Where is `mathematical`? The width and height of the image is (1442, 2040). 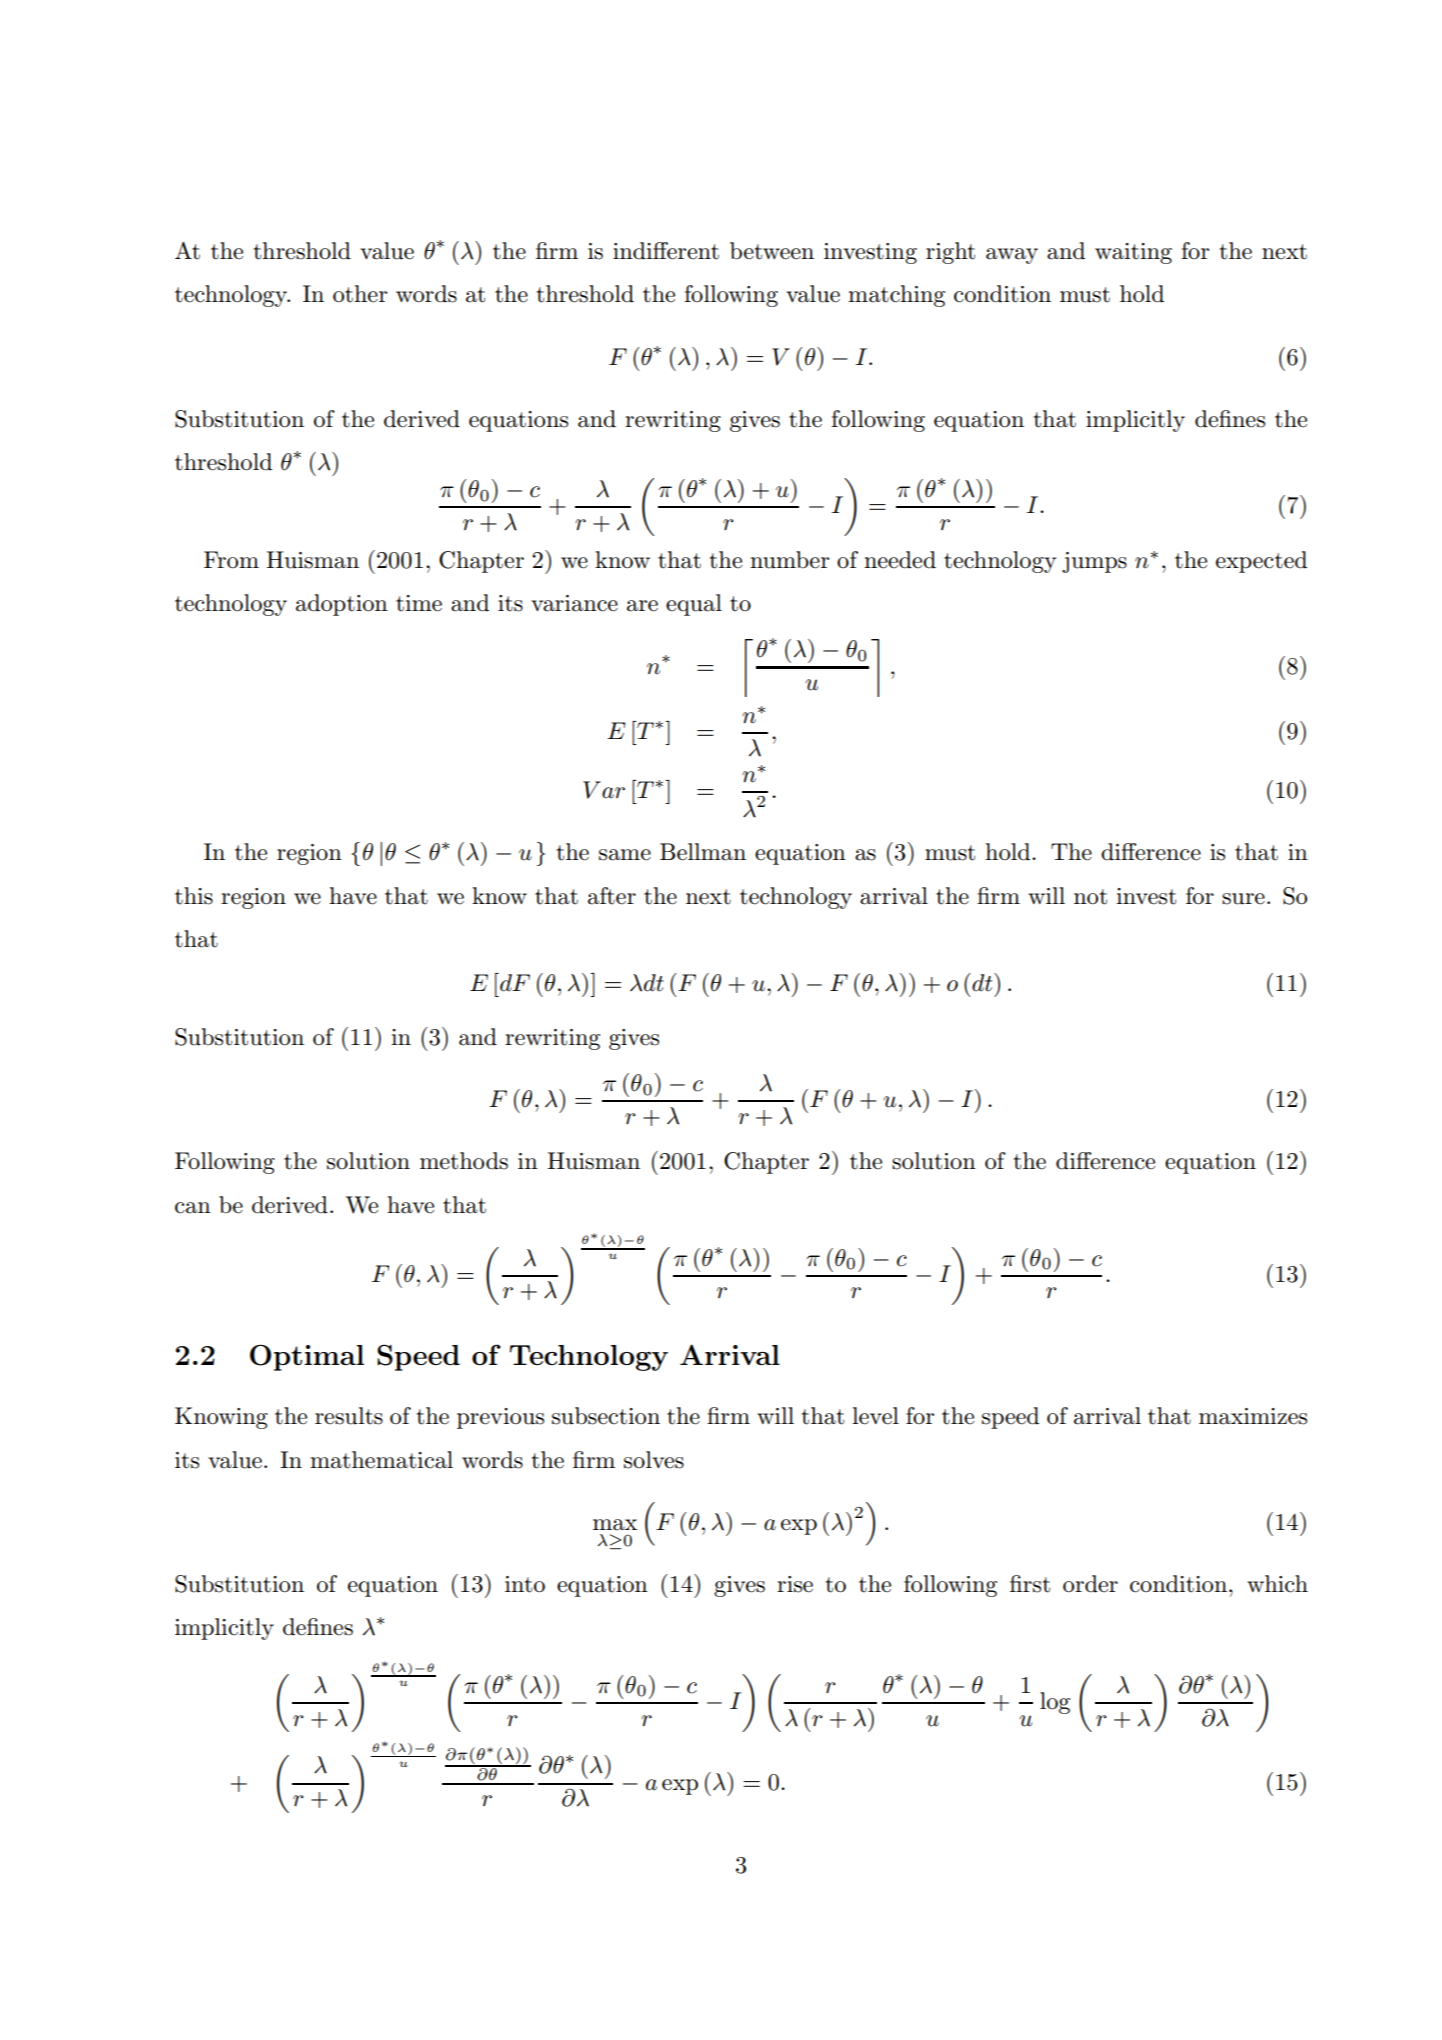 mathematical is located at coordinates (381, 1460).
